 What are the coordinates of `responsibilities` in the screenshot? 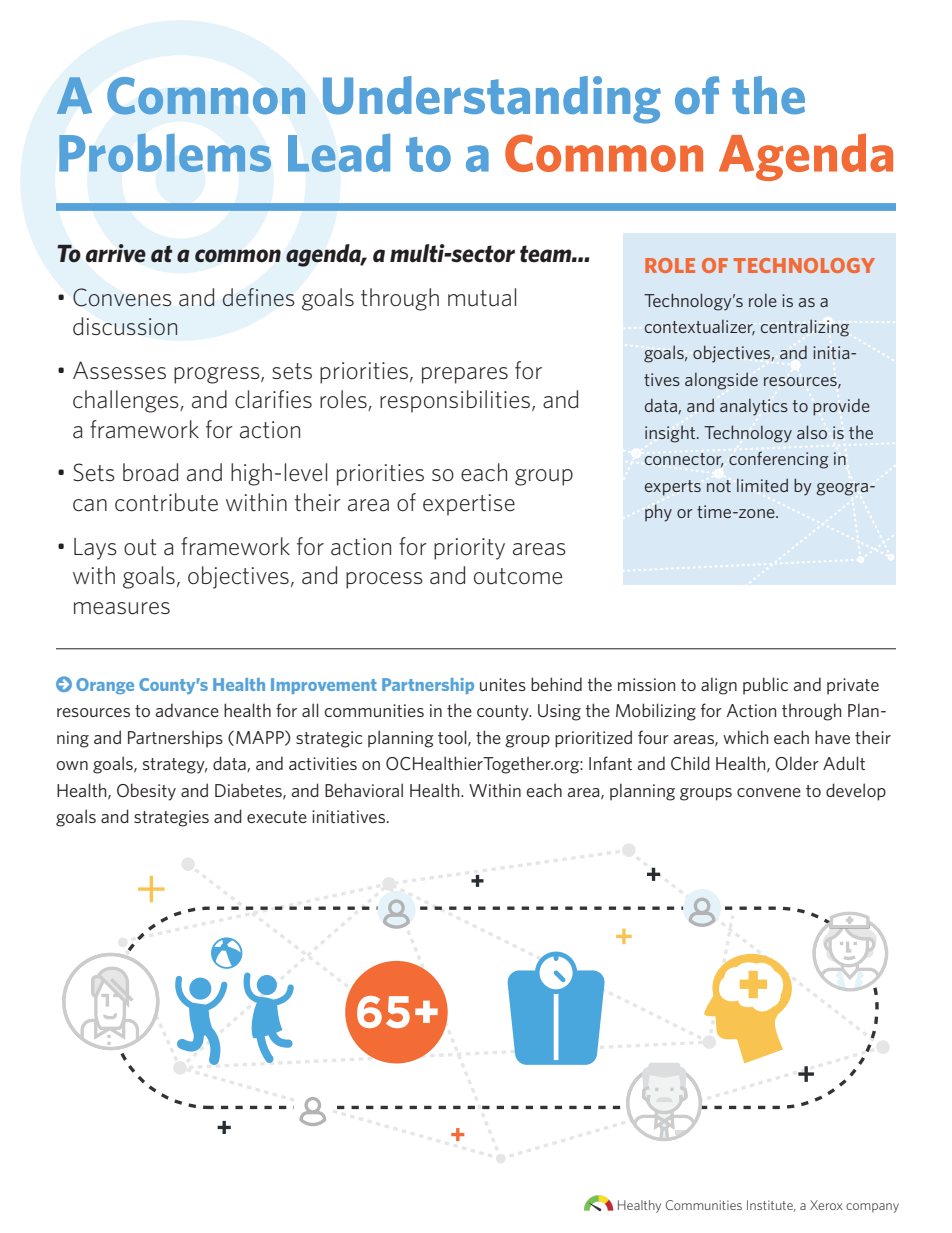 It's located at (456, 401).
